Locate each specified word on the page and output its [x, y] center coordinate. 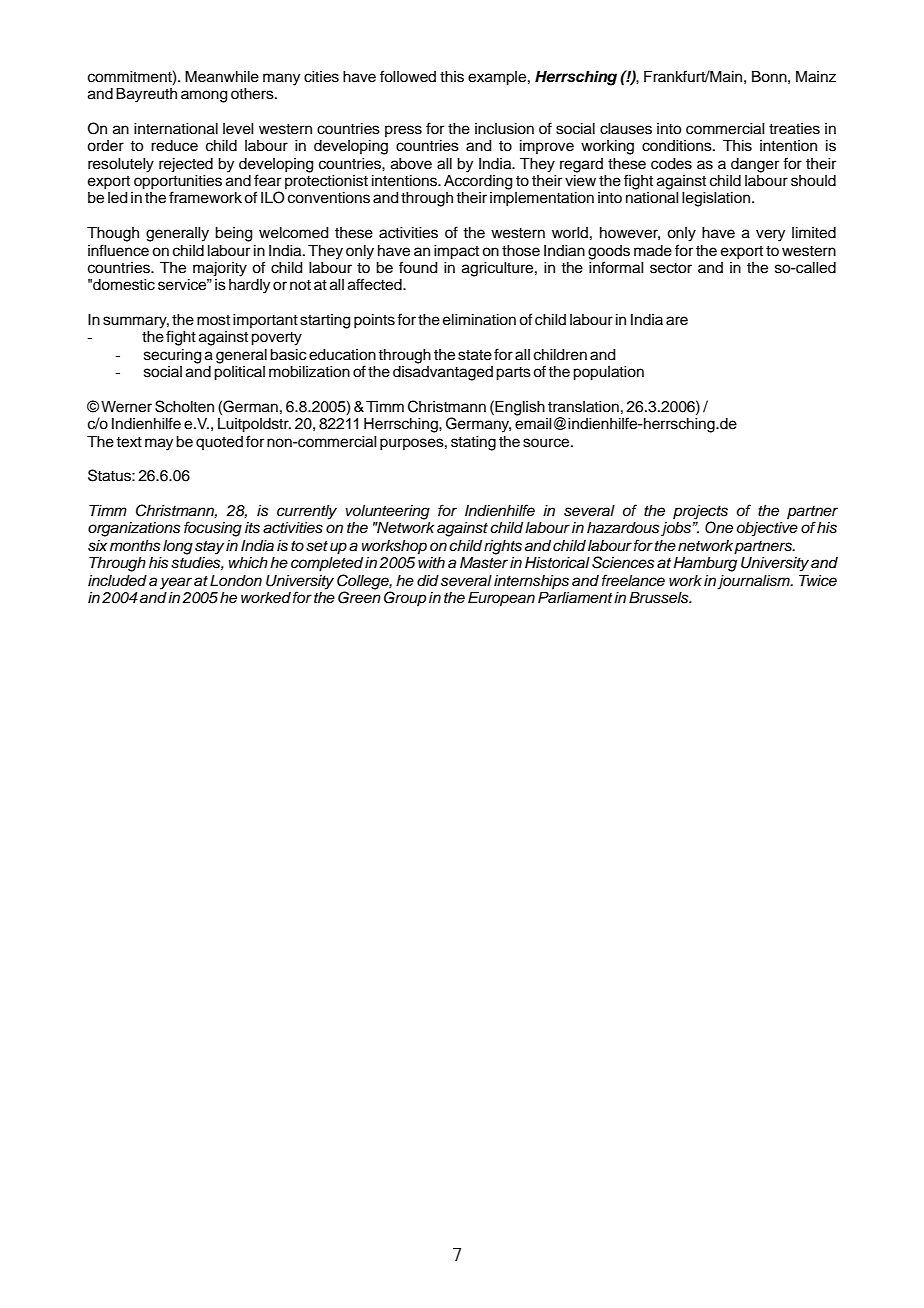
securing [173, 356]
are [677, 321]
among [204, 96]
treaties [794, 129]
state [475, 355]
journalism [754, 582]
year [176, 583]
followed [408, 76]
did [428, 581]
